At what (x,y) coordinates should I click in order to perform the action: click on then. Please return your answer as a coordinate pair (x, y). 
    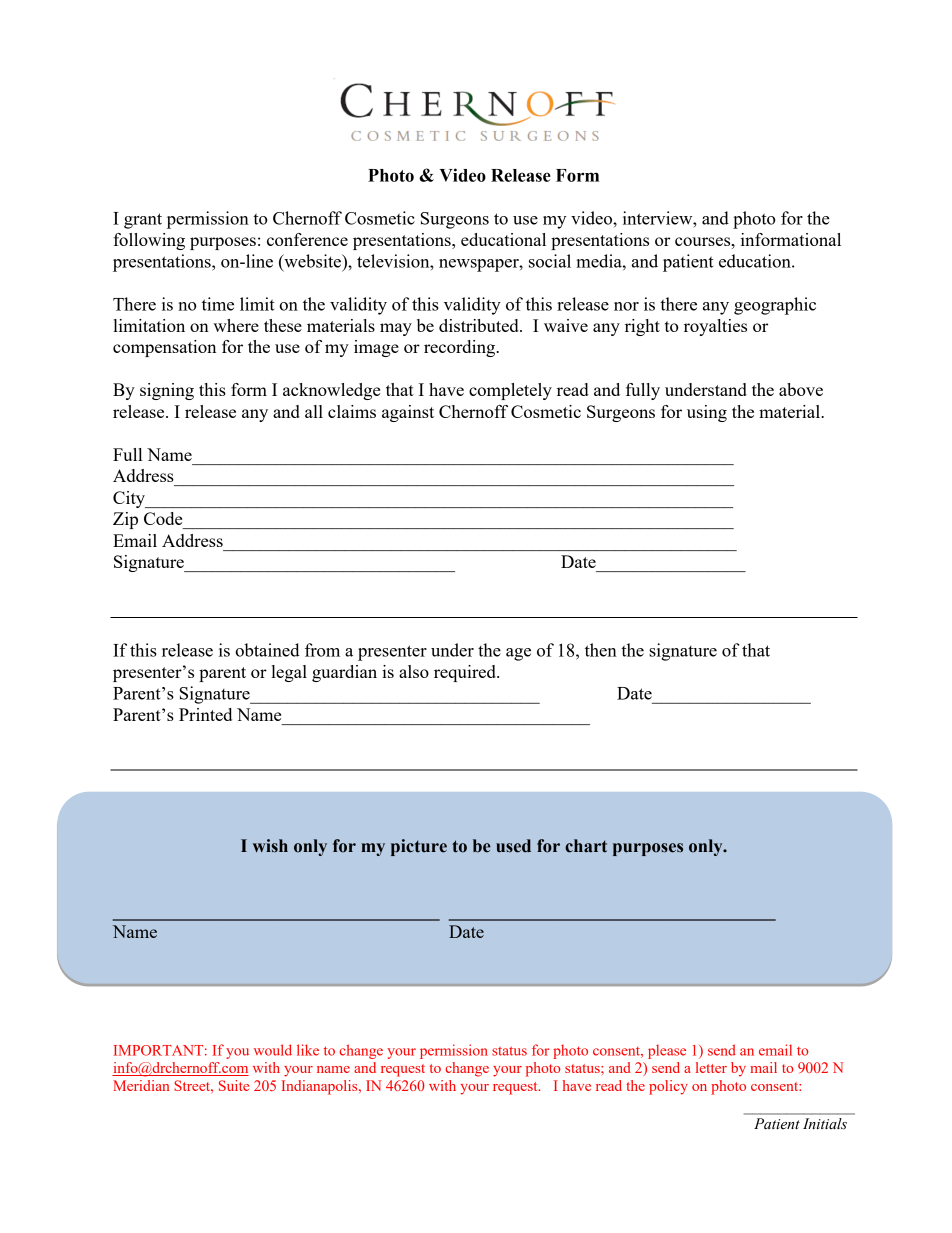
    Looking at the image, I should click on (601, 650).
